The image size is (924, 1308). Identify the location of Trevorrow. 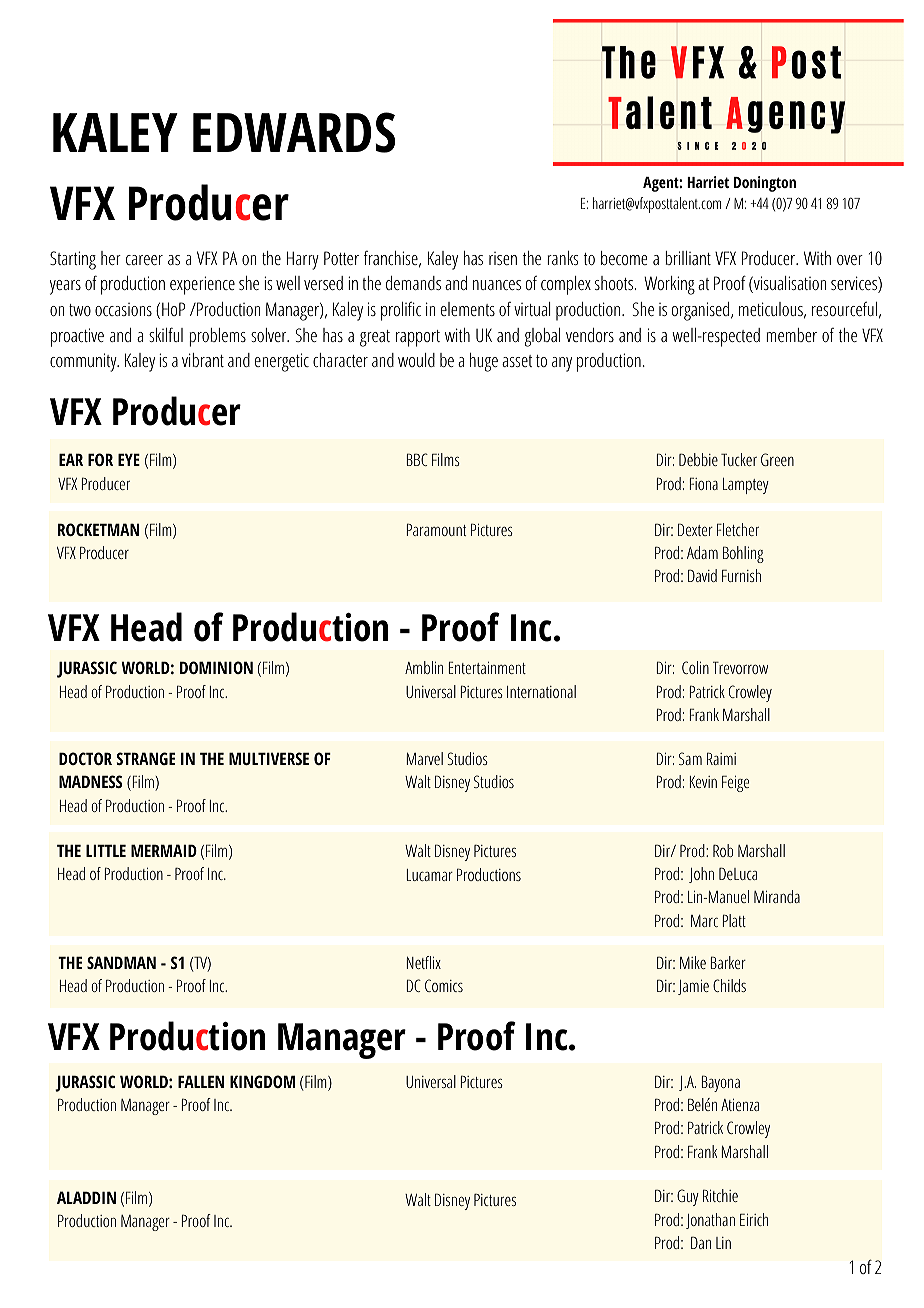
(740, 667).
